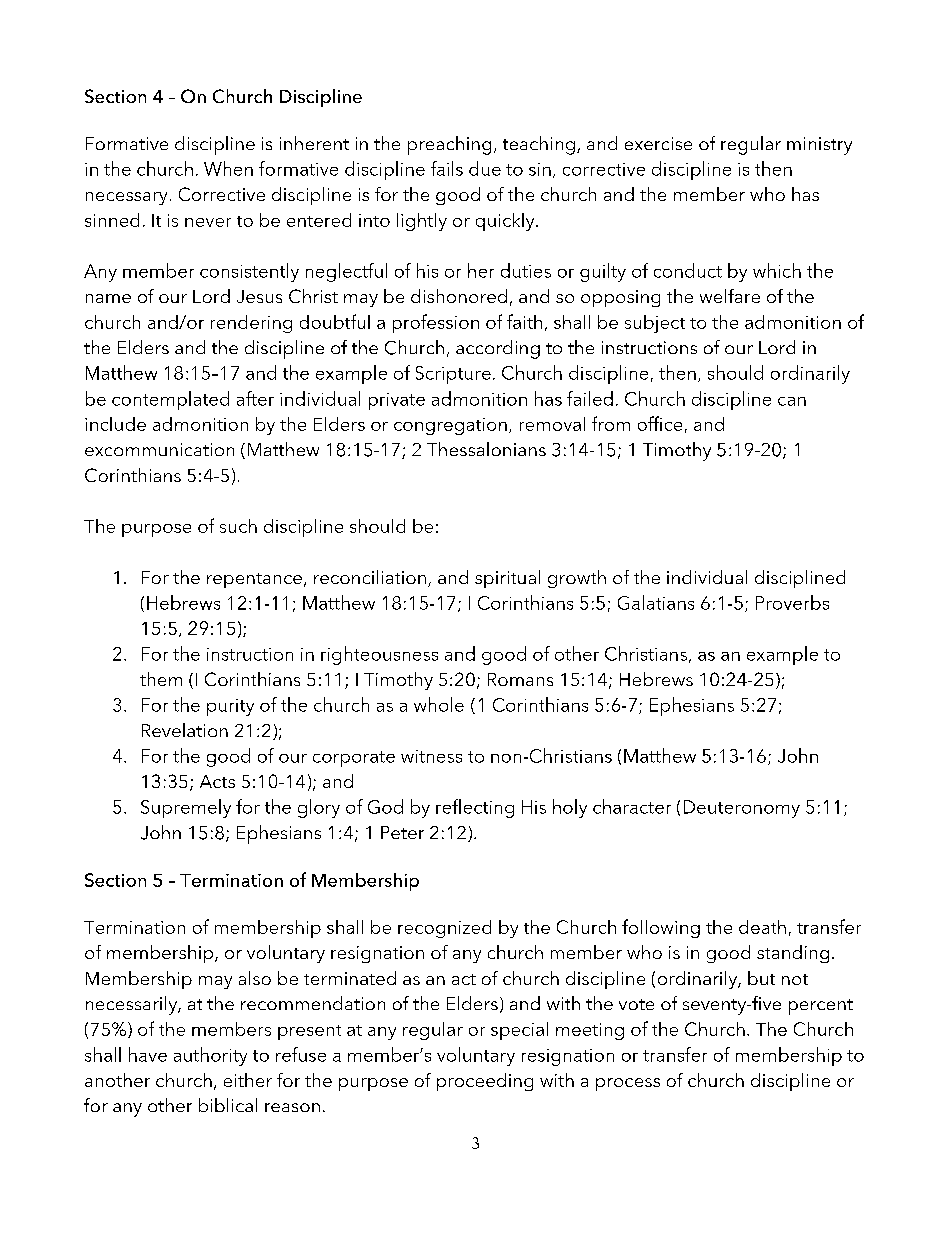  I want to click on exercise, so click(658, 143).
